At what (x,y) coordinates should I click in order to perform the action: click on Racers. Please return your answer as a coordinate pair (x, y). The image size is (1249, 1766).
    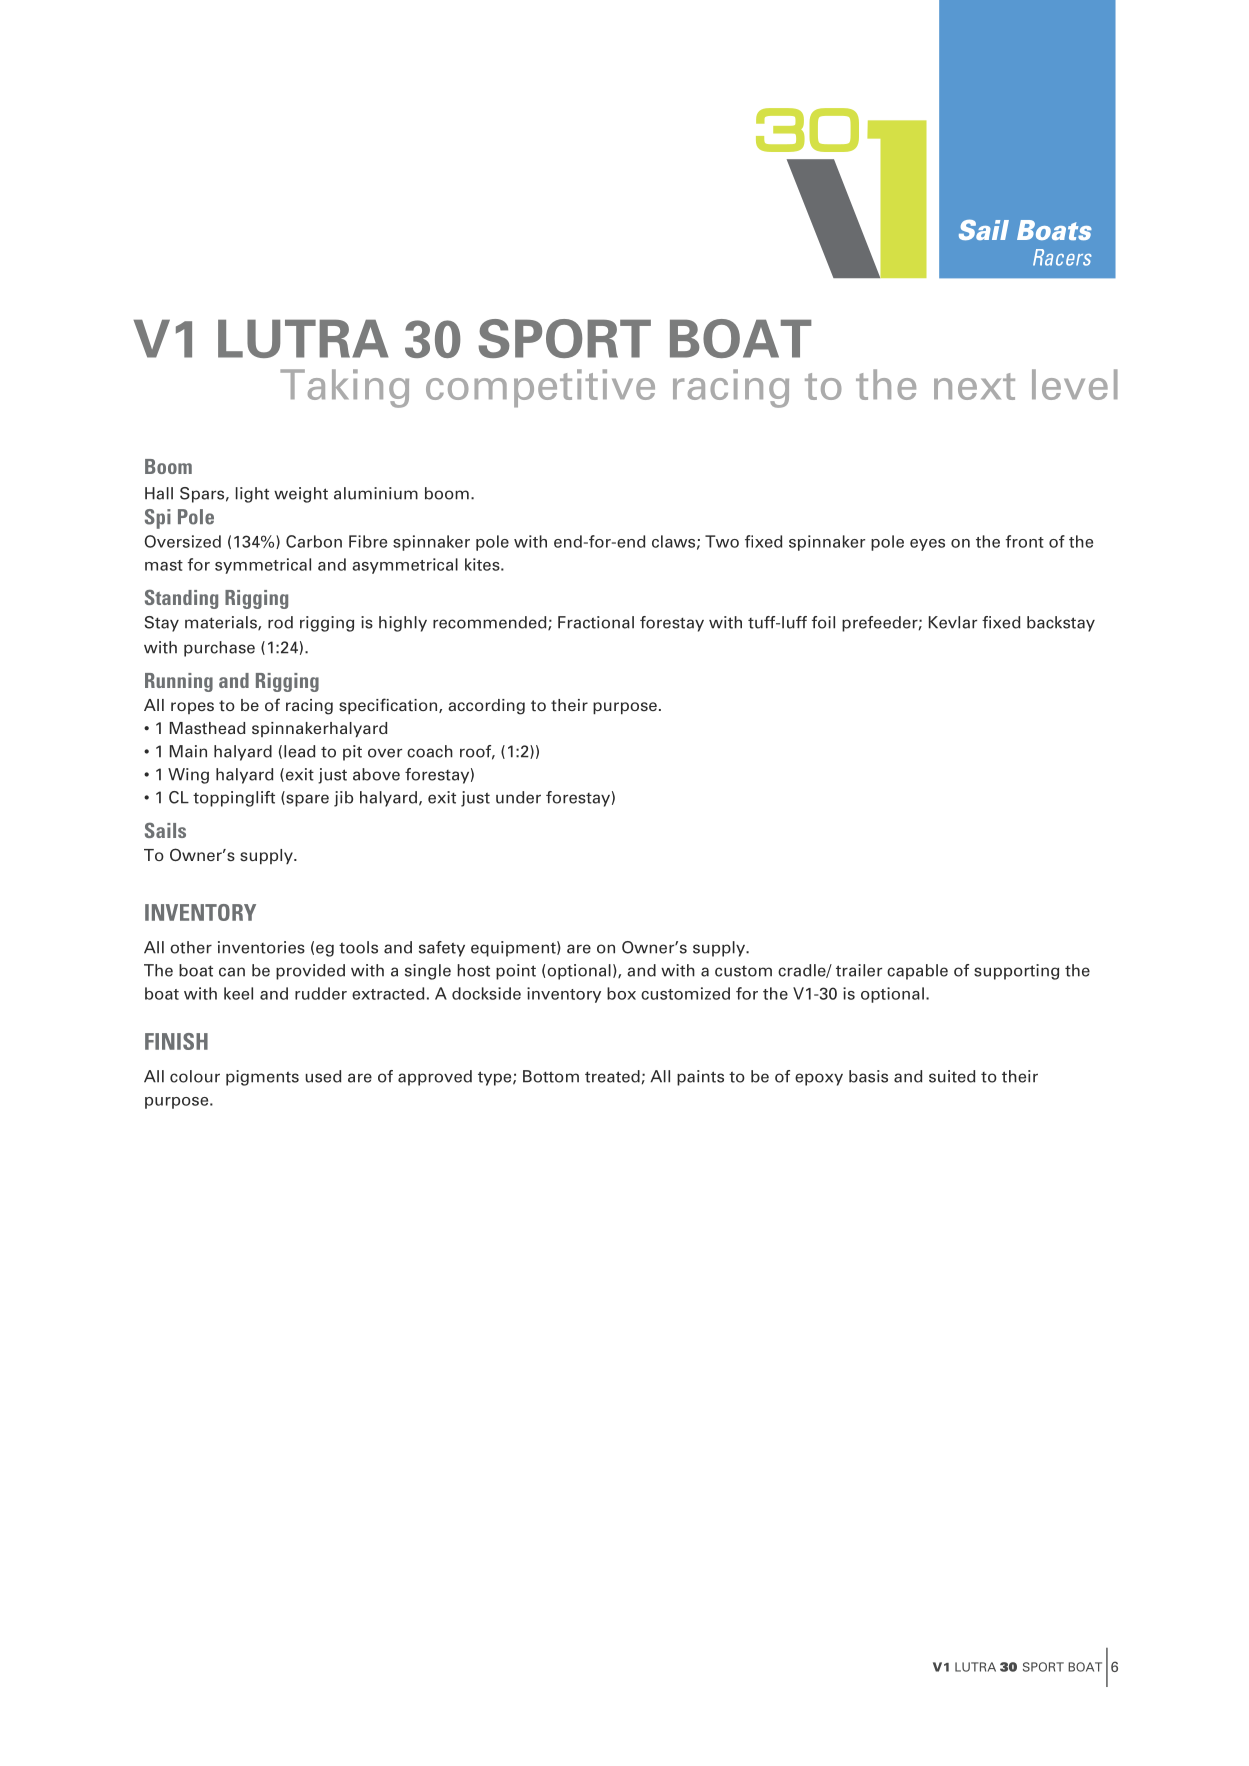
    Looking at the image, I should click on (1062, 257).
